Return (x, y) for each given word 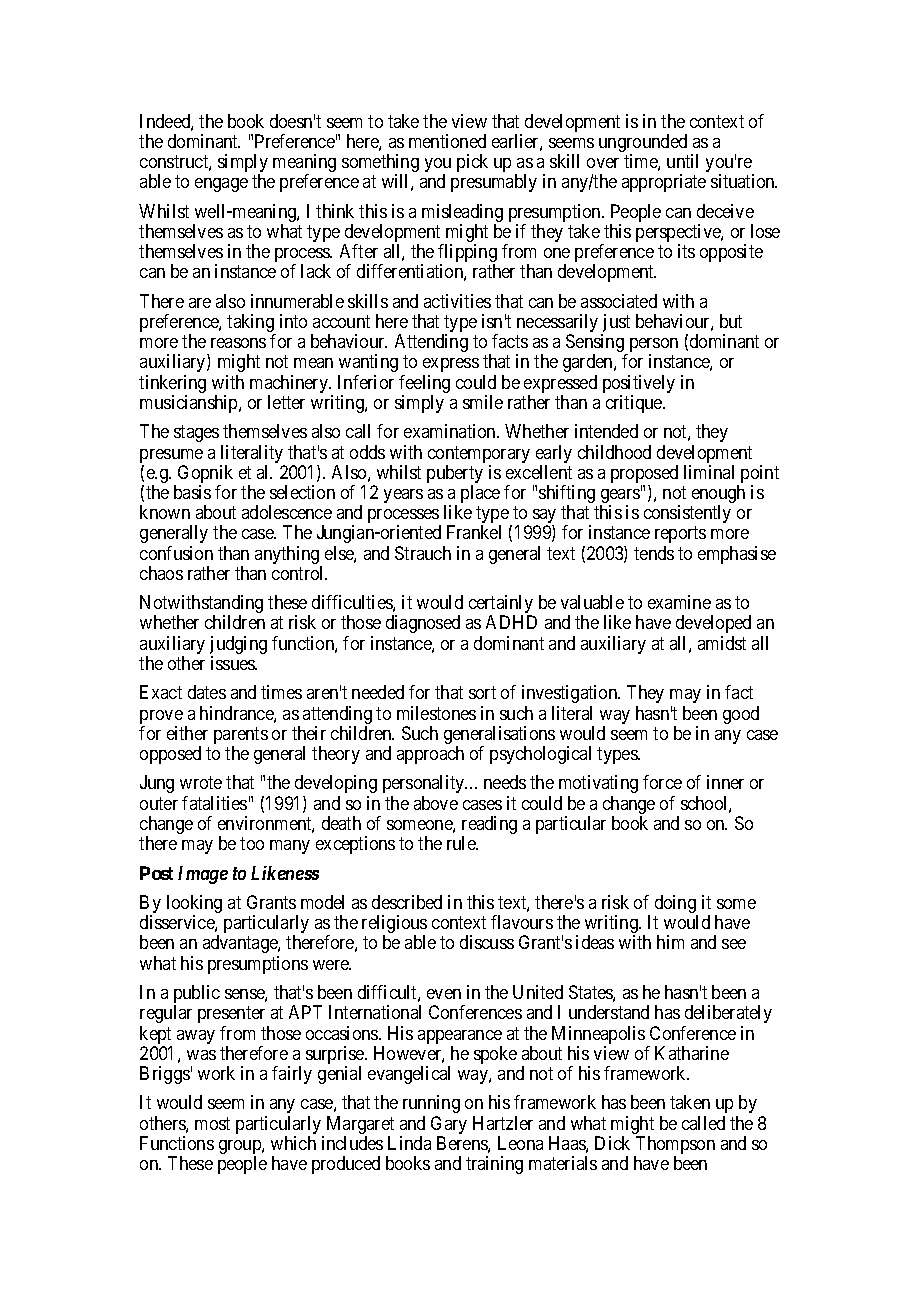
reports (680, 535)
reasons (238, 343)
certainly (501, 605)
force (662, 782)
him (670, 942)
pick (472, 163)
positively (639, 385)
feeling (424, 385)
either (187, 733)
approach (430, 755)
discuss (487, 942)
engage (221, 185)
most (212, 1123)
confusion (176, 553)
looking (194, 905)
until (682, 161)
